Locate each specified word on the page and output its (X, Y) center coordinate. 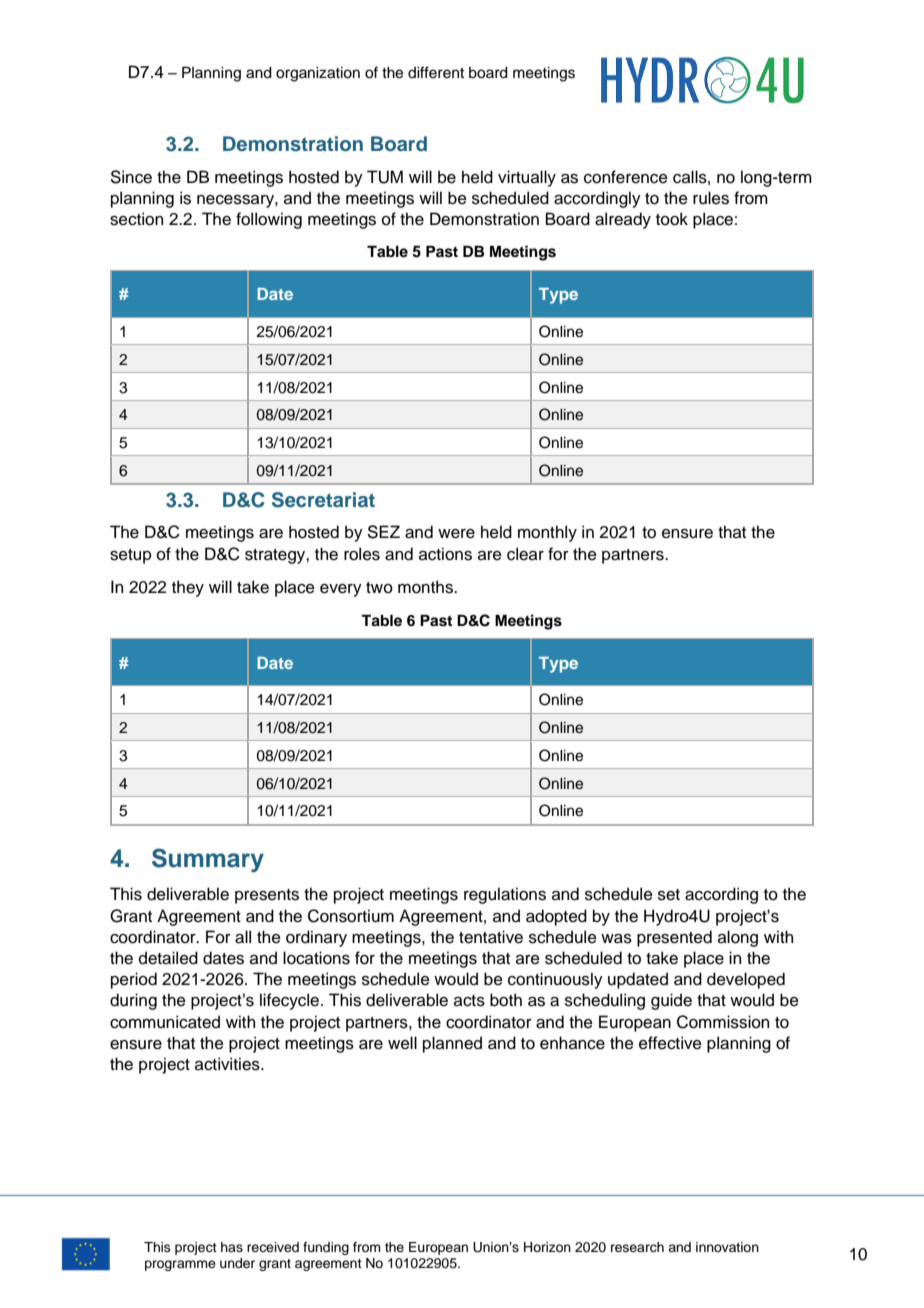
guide (671, 1001)
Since (131, 177)
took (672, 219)
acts (469, 1001)
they (188, 588)
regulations (505, 895)
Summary (208, 860)
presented (674, 938)
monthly (547, 533)
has (232, 1247)
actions (445, 554)
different (436, 72)
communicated (165, 1022)
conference (626, 177)
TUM (385, 177)
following (269, 220)
